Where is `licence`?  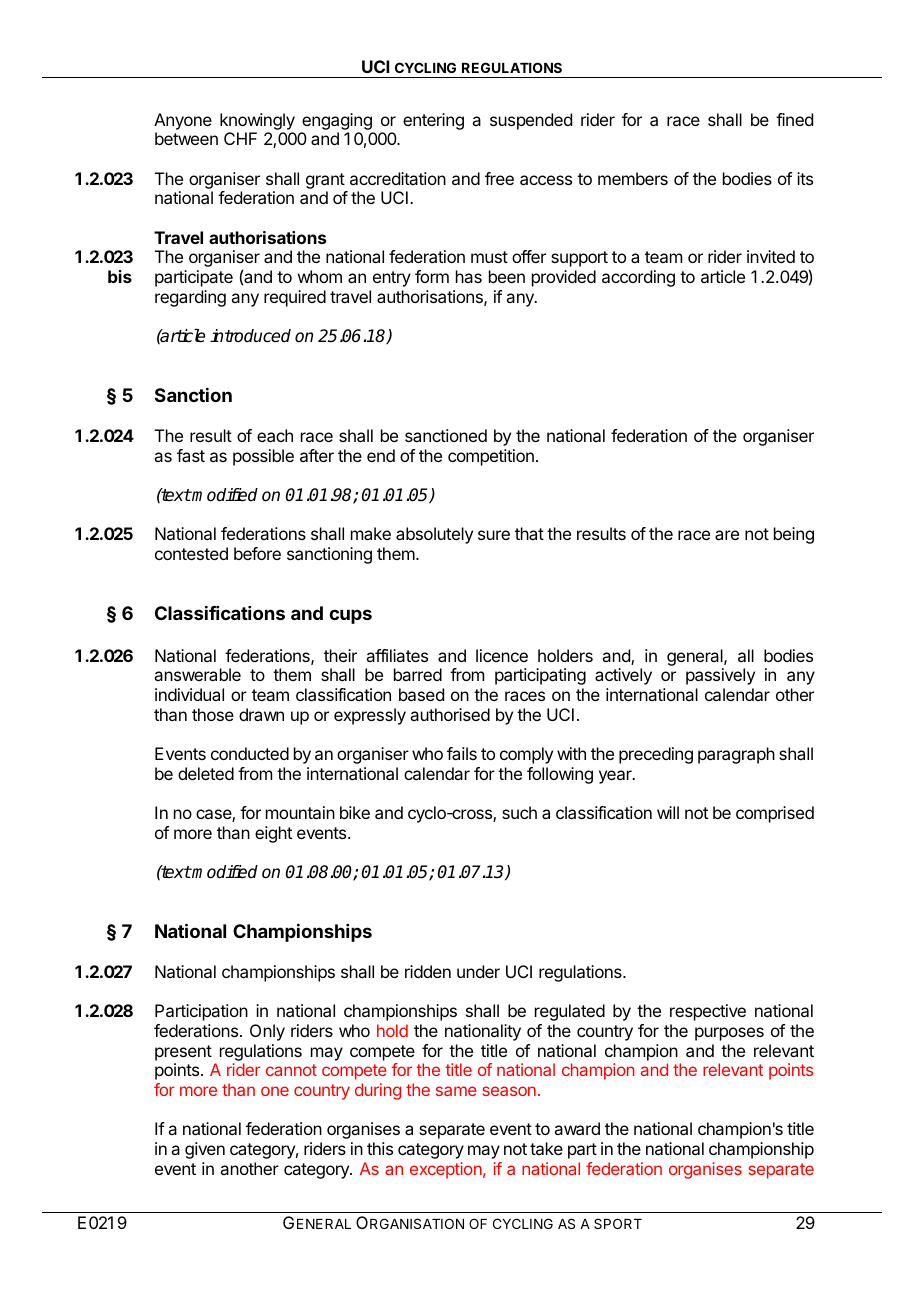
licence is located at coordinates (502, 655).
